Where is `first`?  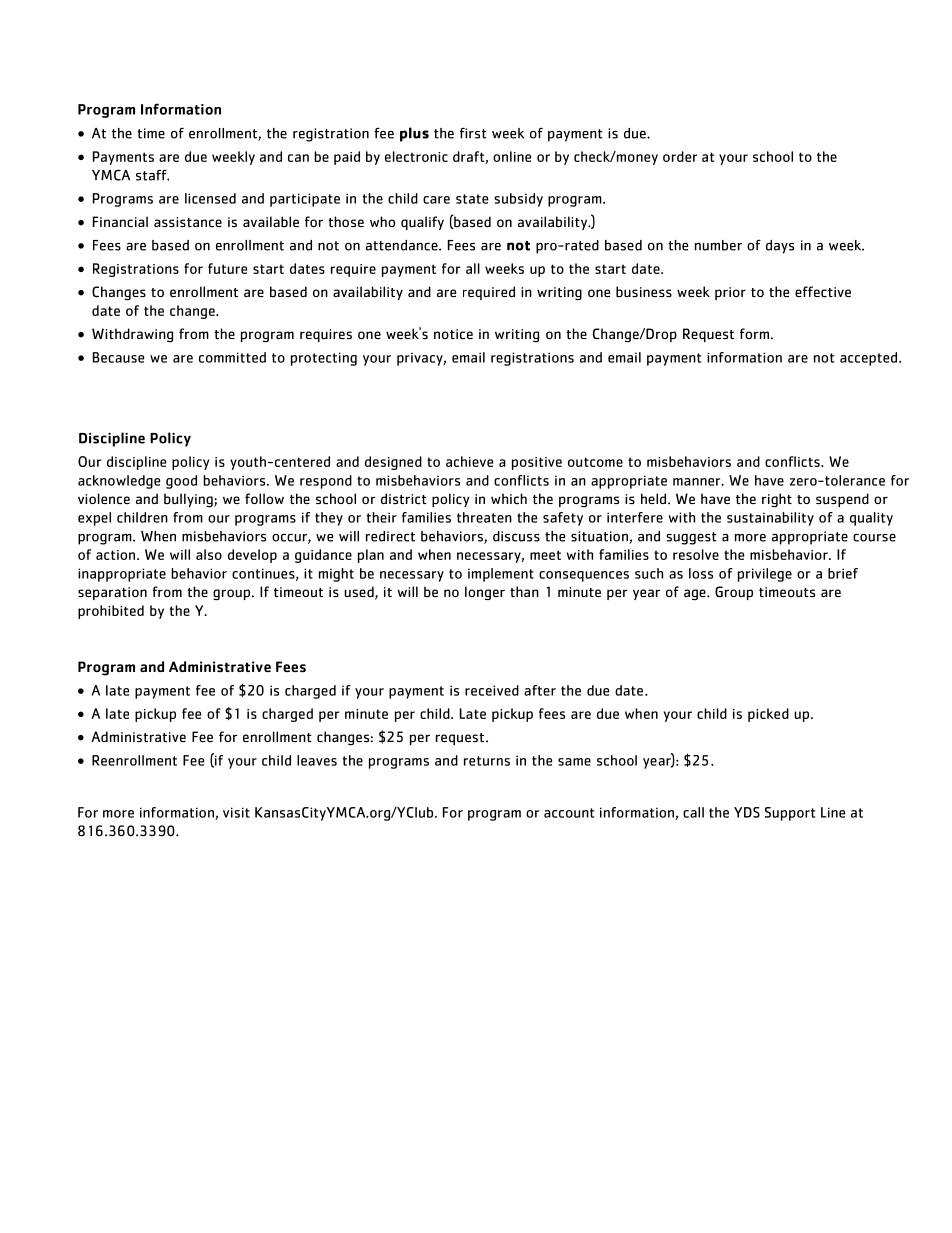 first is located at coordinates (473, 133).
